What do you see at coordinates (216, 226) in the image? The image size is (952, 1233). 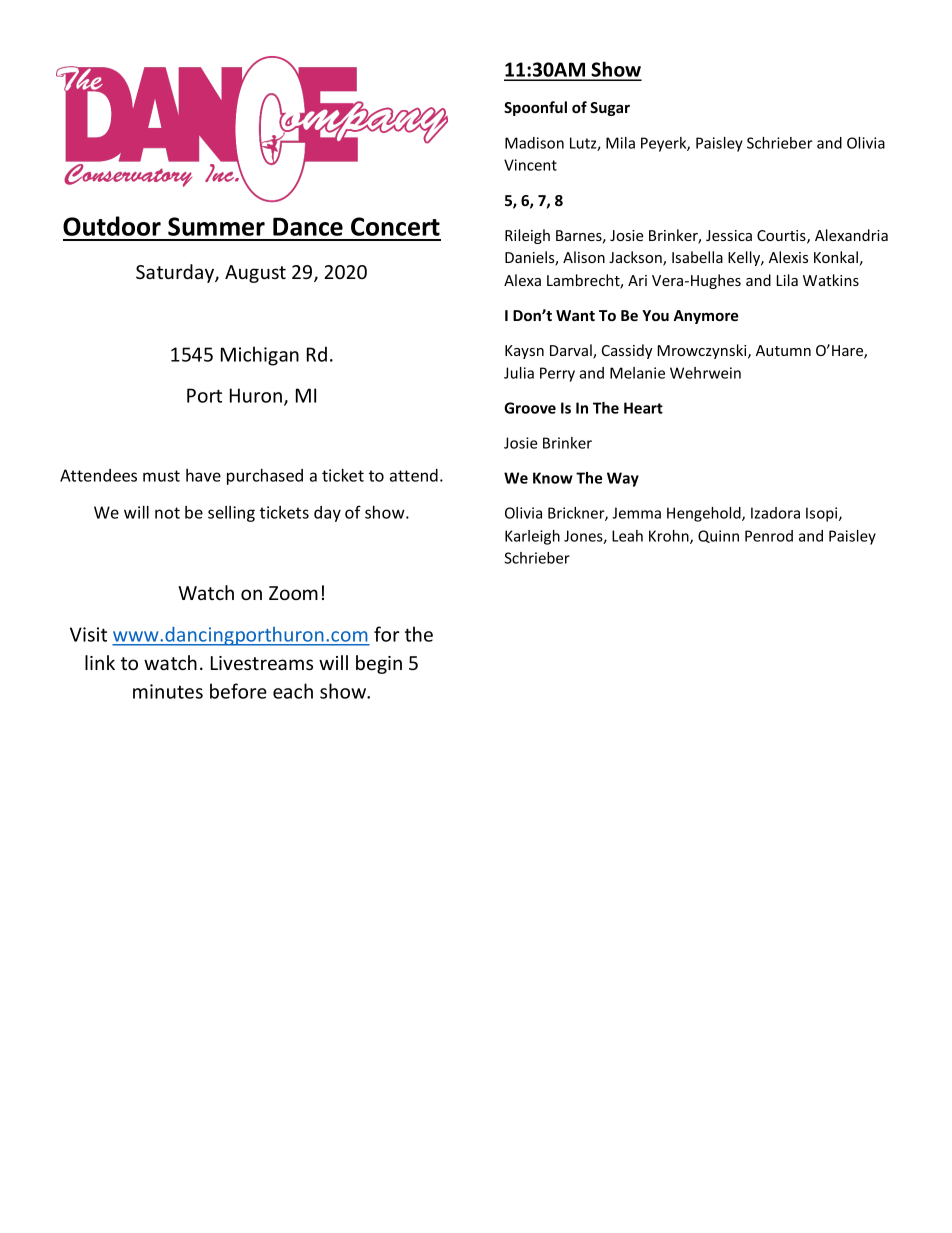 I see `Summer` at bounding box center [216, 226].
